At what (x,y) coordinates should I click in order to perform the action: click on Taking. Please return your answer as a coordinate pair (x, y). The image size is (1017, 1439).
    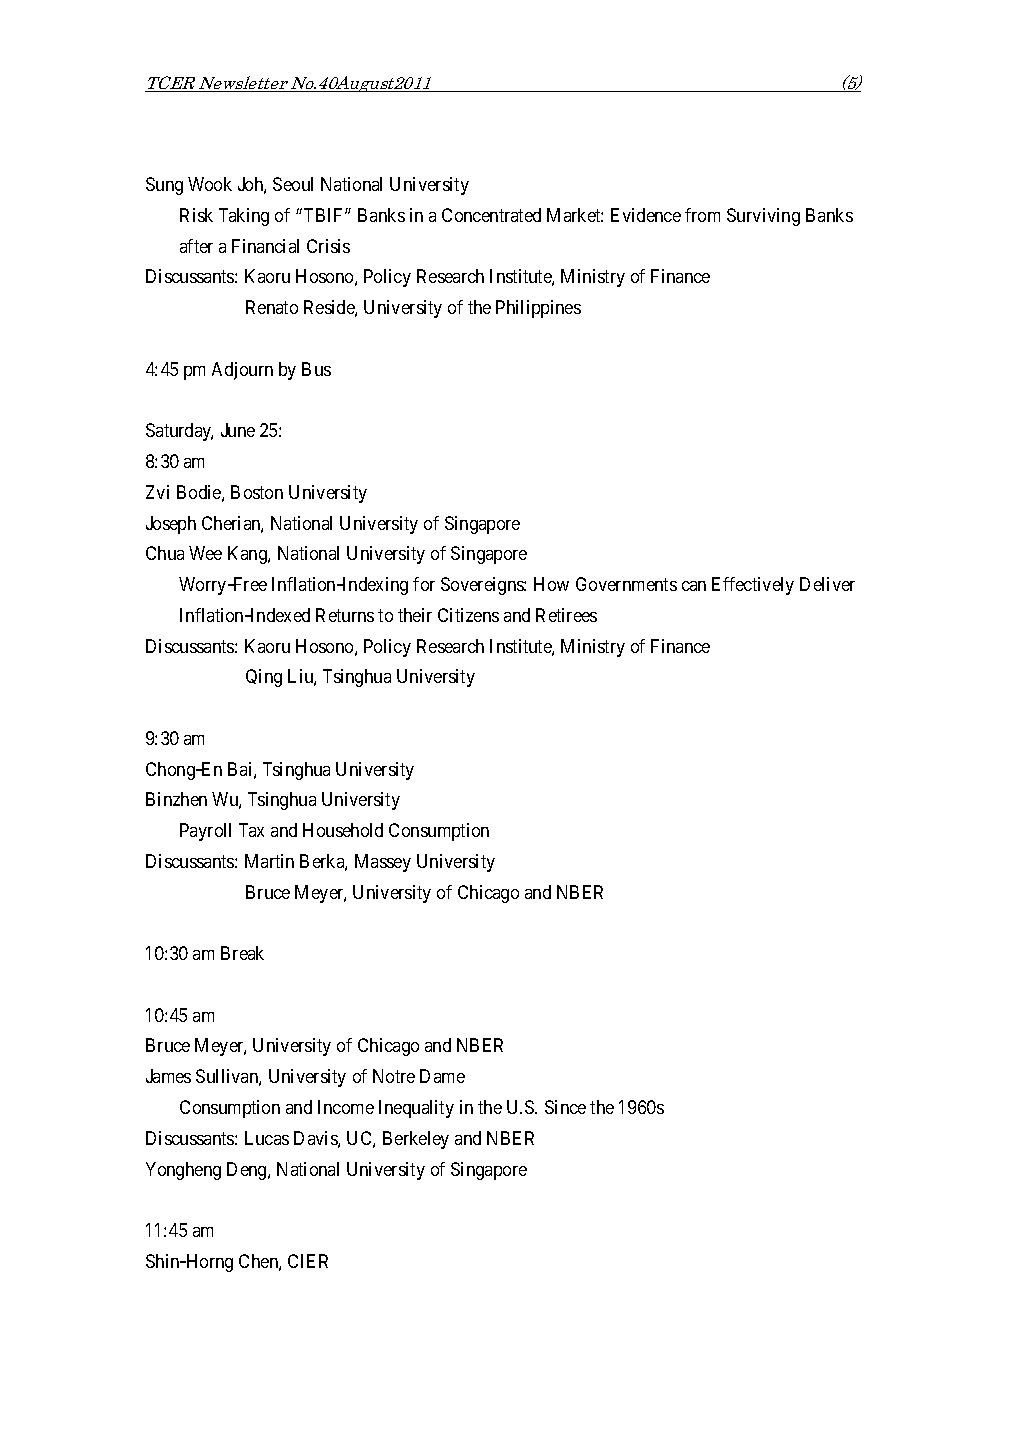
    Looking at the image, I should click on (244, 217).
